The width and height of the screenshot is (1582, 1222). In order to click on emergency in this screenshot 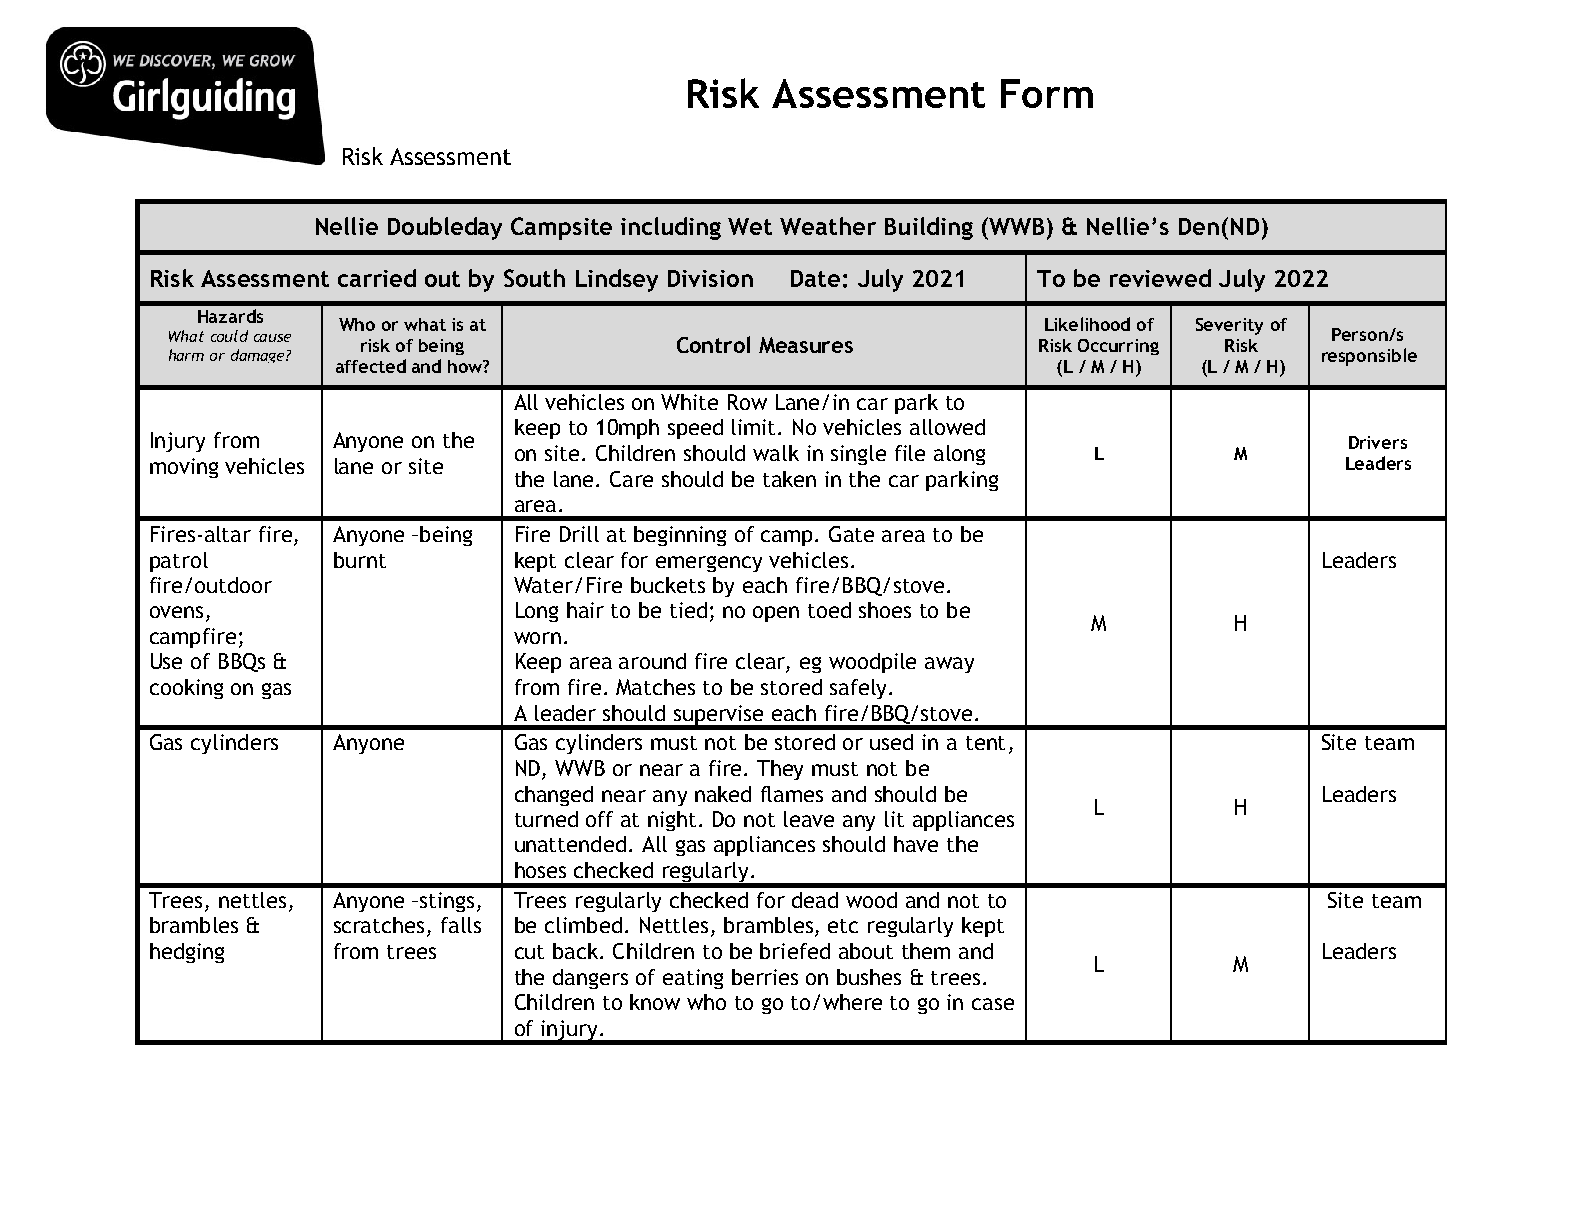, I will do `click(709, 564)`.
